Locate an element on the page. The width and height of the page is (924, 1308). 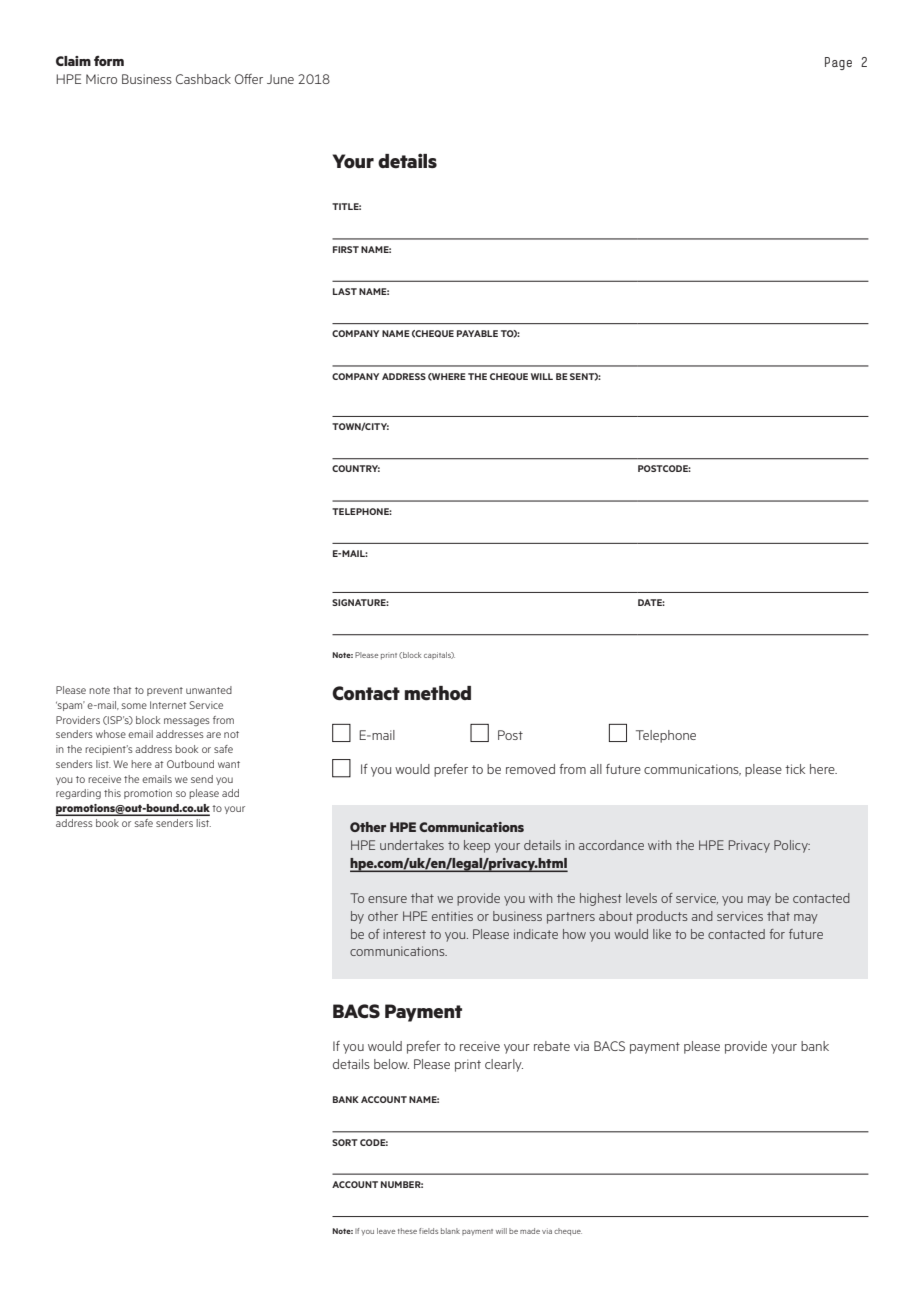
Country is located at coordinates (356, 468).
